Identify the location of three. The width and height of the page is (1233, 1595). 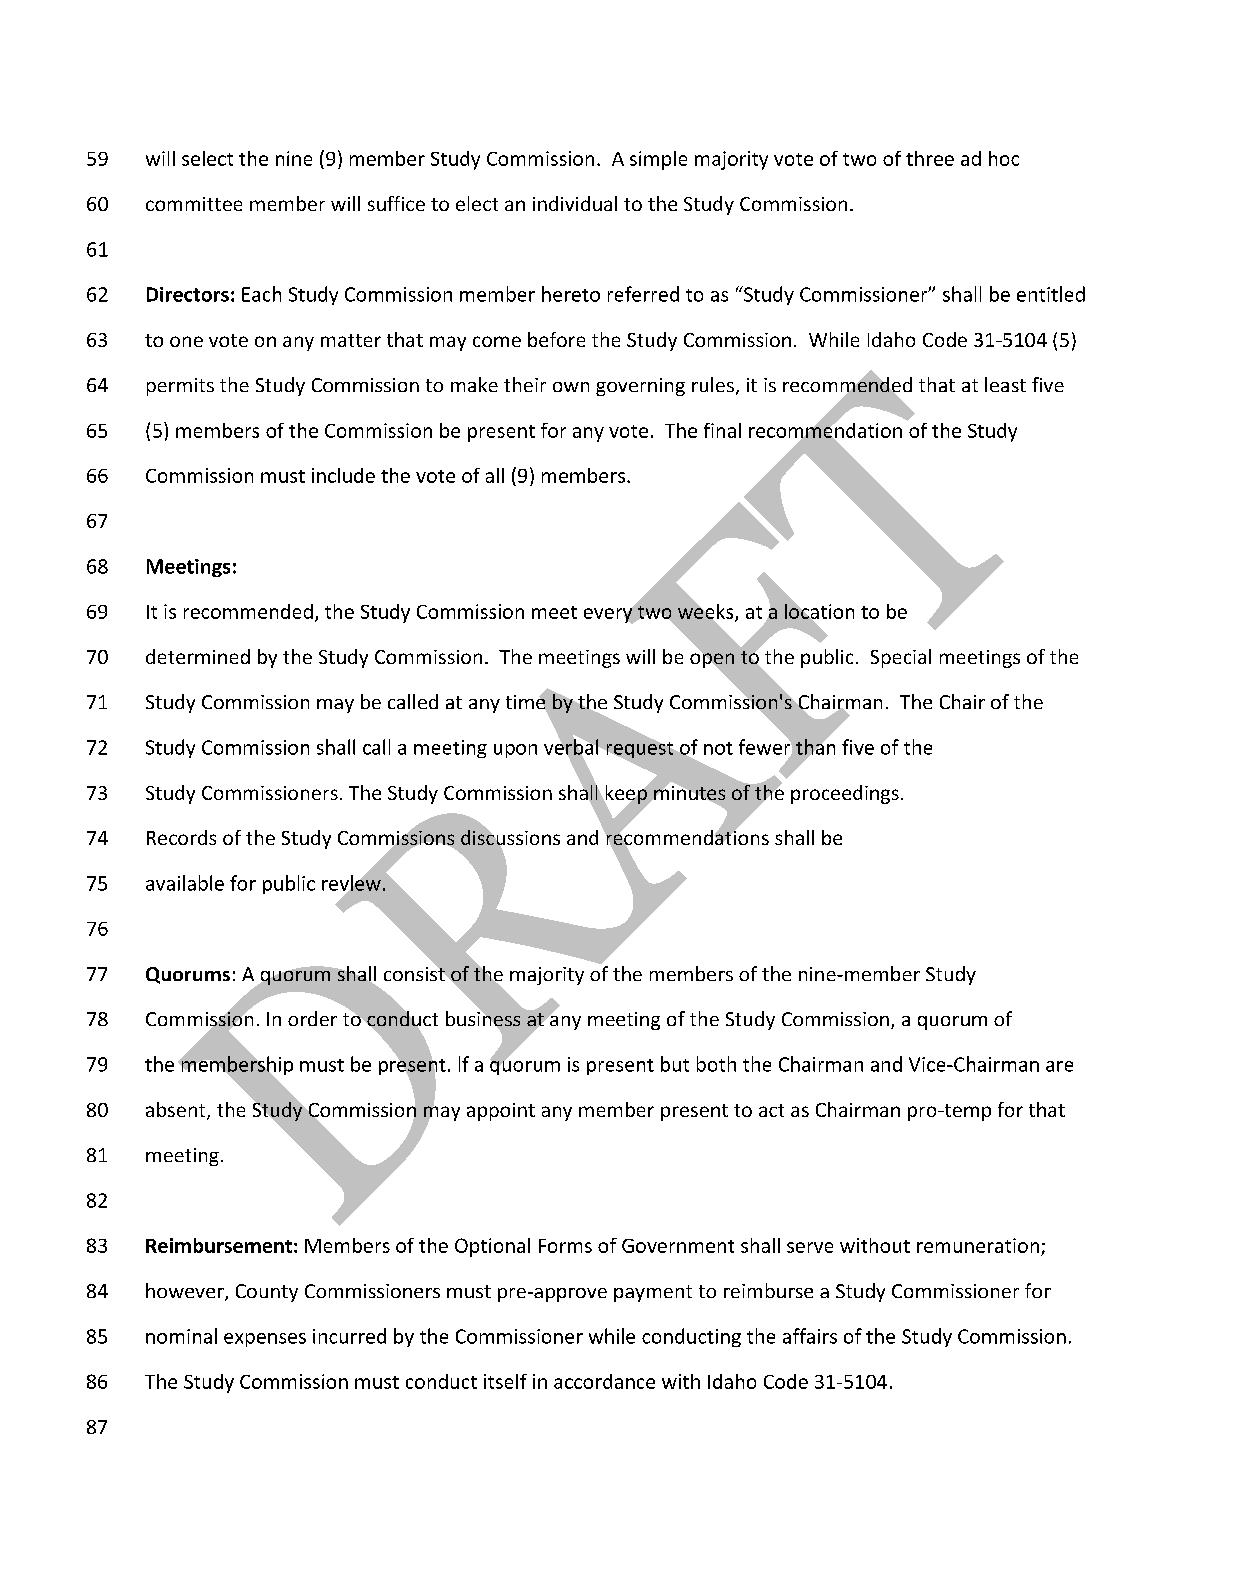
(930, 158).
